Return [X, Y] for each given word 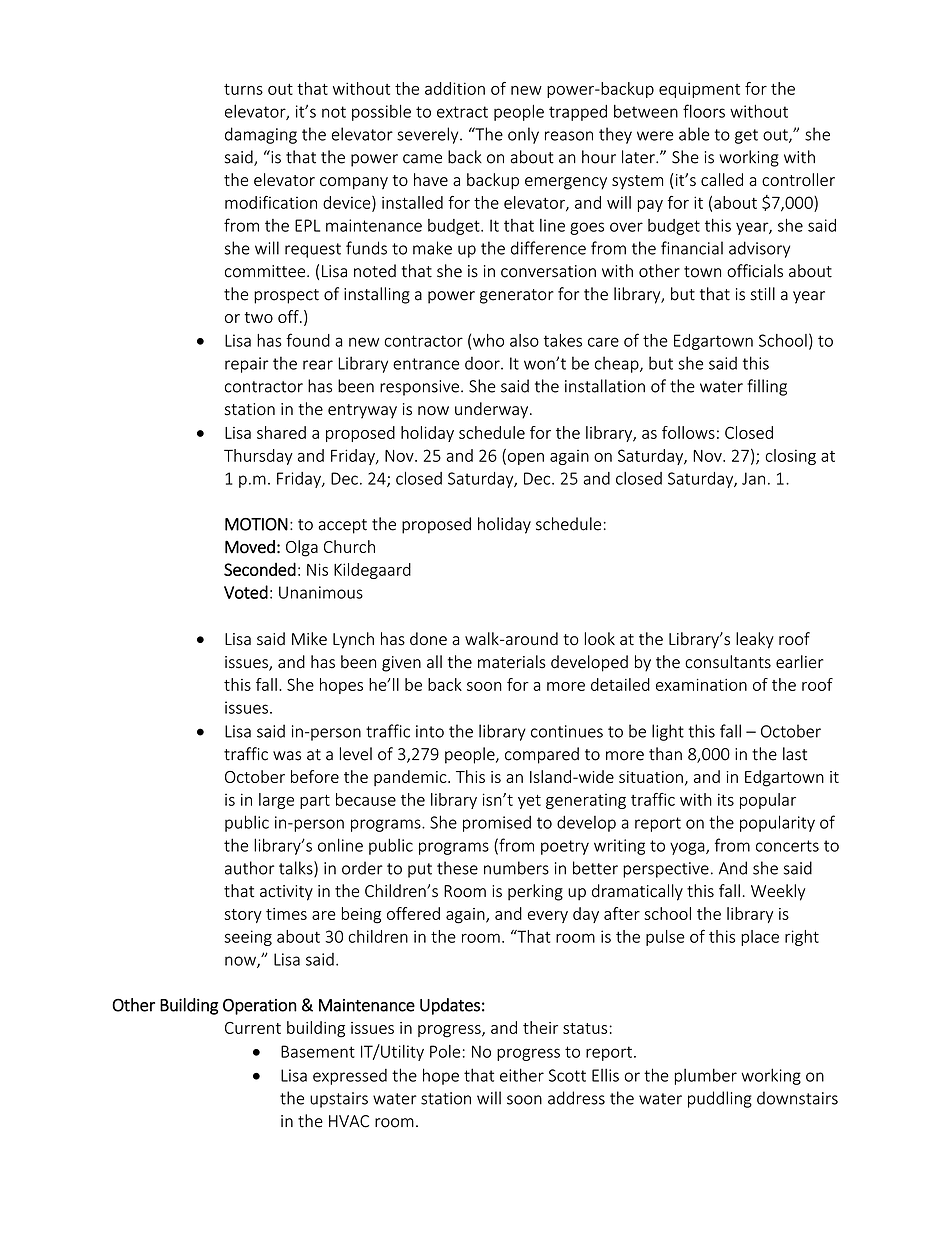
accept [342, 526]
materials [512, 662]
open [524, 459]
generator [517, 296]
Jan [753, 478]
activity [286, 893]
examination [701, 685]
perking [535, 892]
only [523, 135]
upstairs [339, 1100]
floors [704, 111]
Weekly [778, 892]
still [763, 294]
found [308, 340]
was [287, 756]
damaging [261, 135]
